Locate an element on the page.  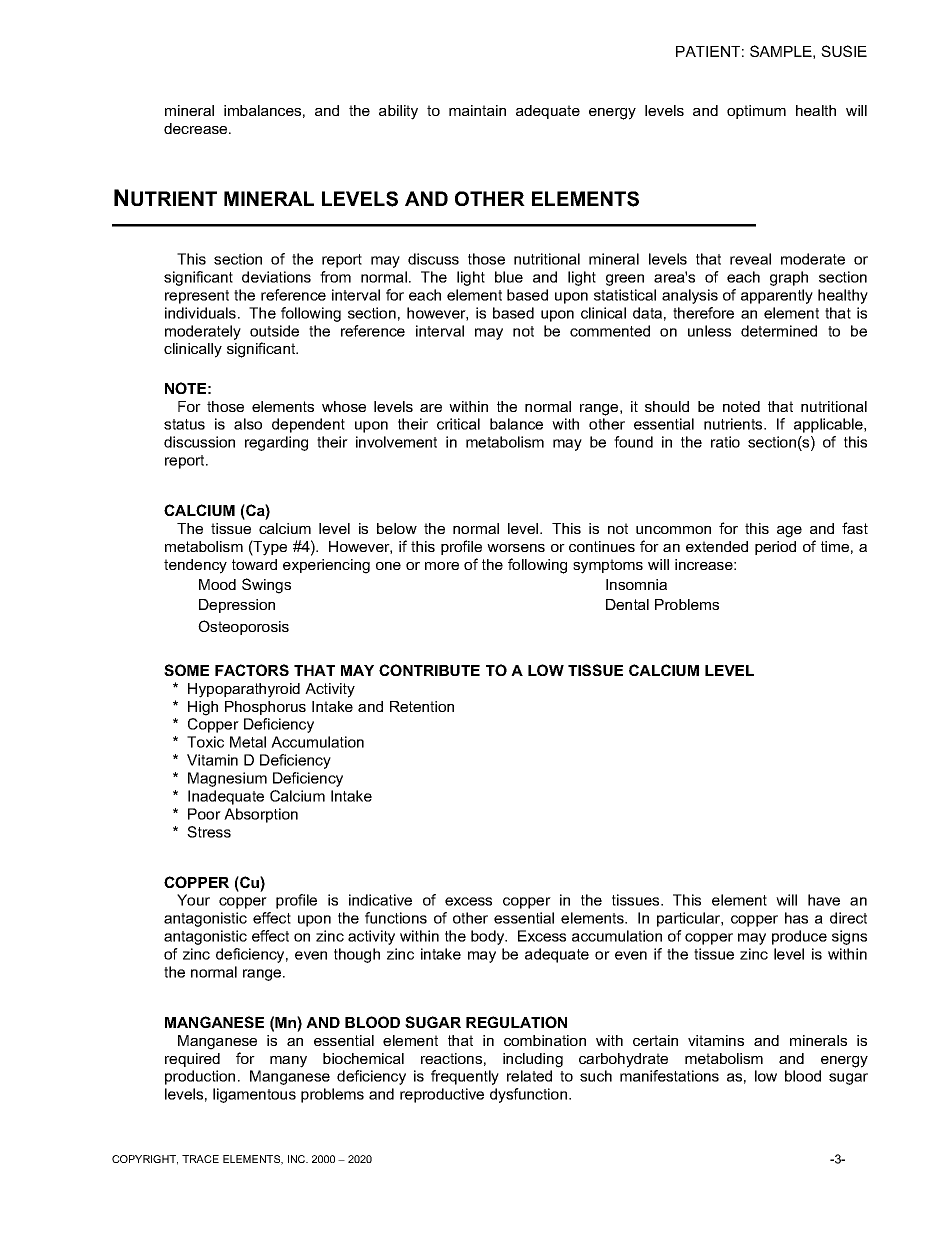
optimum is located at coordinates (756, 112).
